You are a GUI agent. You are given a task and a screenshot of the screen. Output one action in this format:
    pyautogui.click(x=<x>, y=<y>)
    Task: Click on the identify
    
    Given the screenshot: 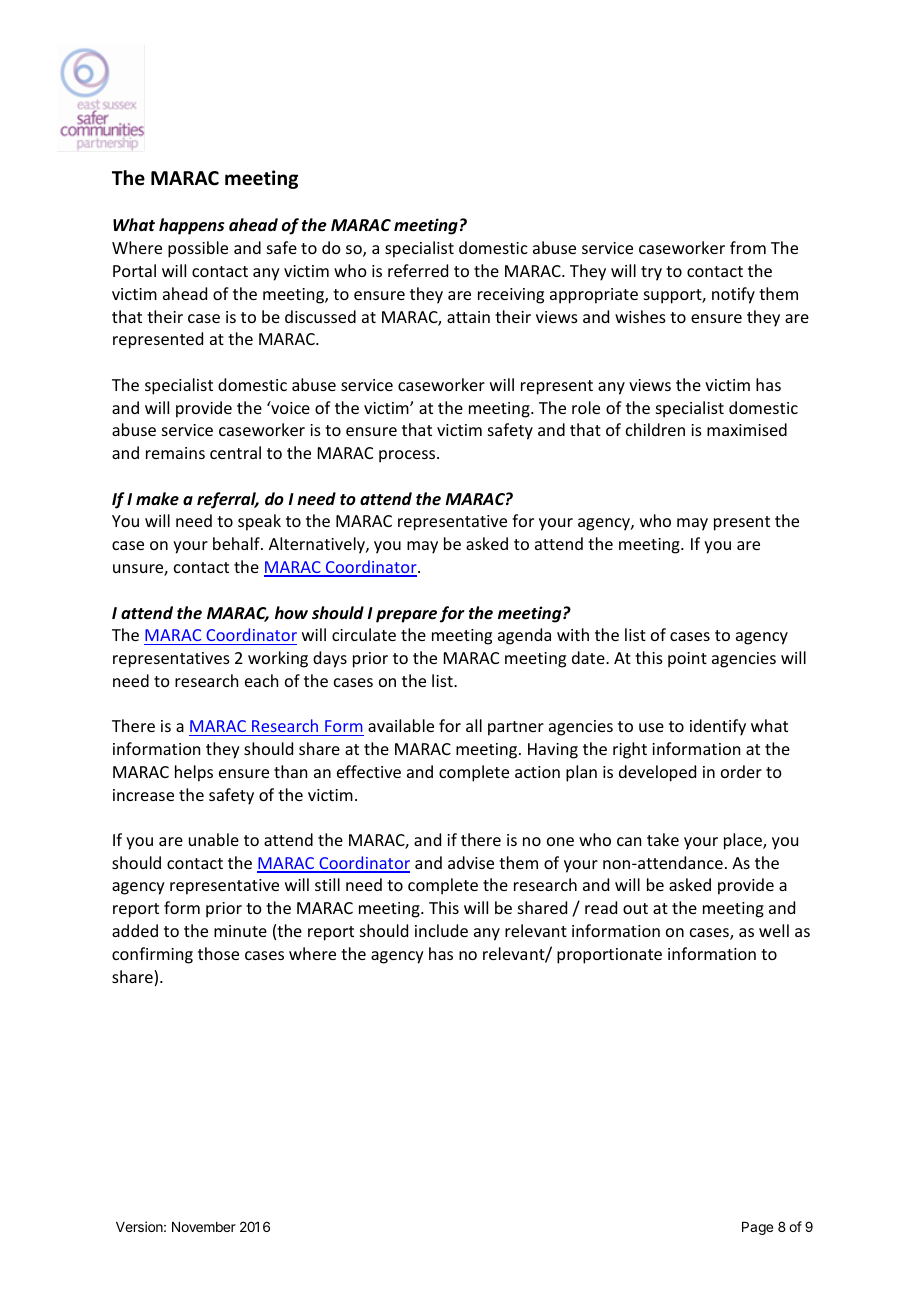 What is the action you would take?
    pyautogui.click(x=718, y=727)
